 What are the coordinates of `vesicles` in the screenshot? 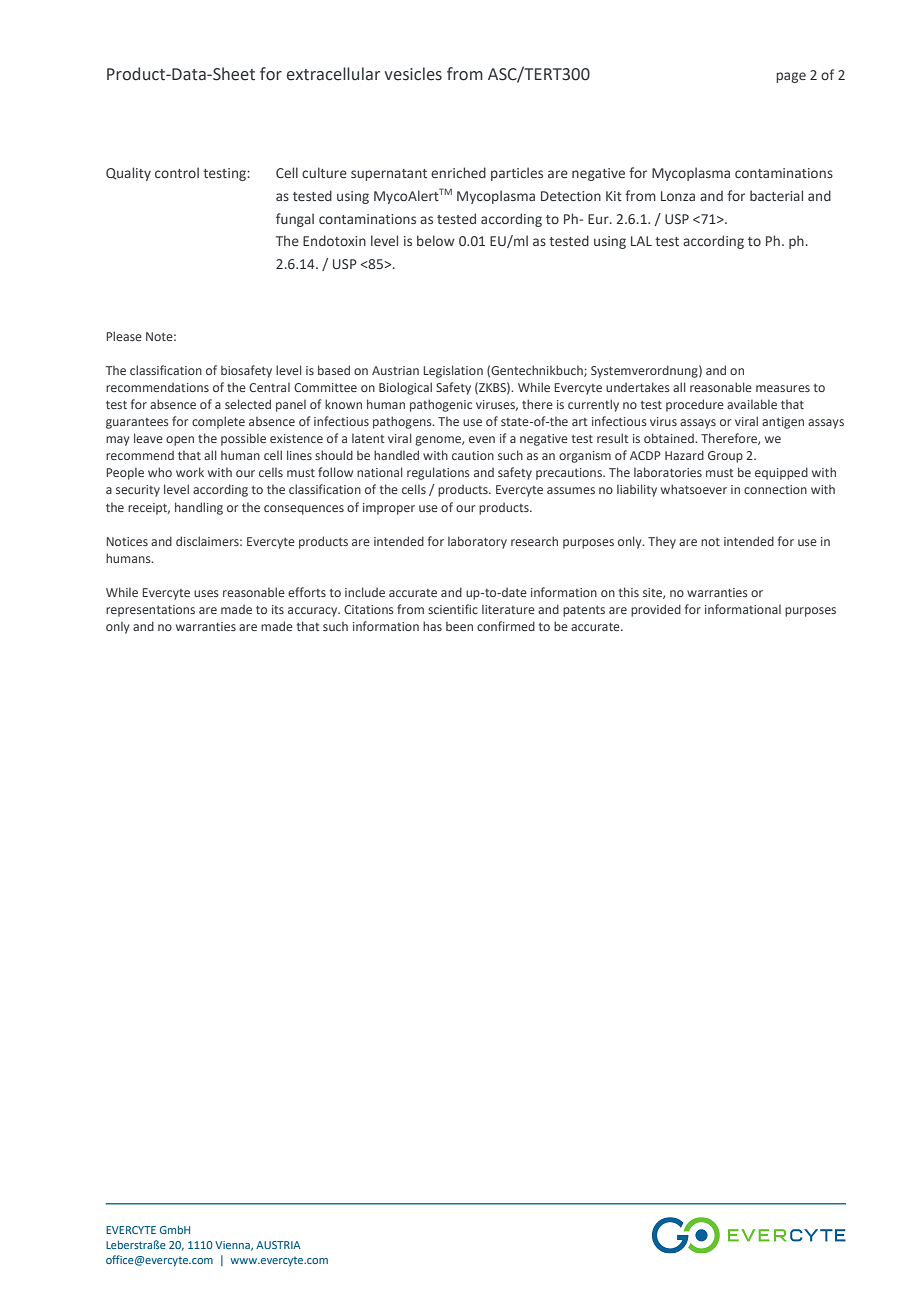 It's located at (413, 74).
